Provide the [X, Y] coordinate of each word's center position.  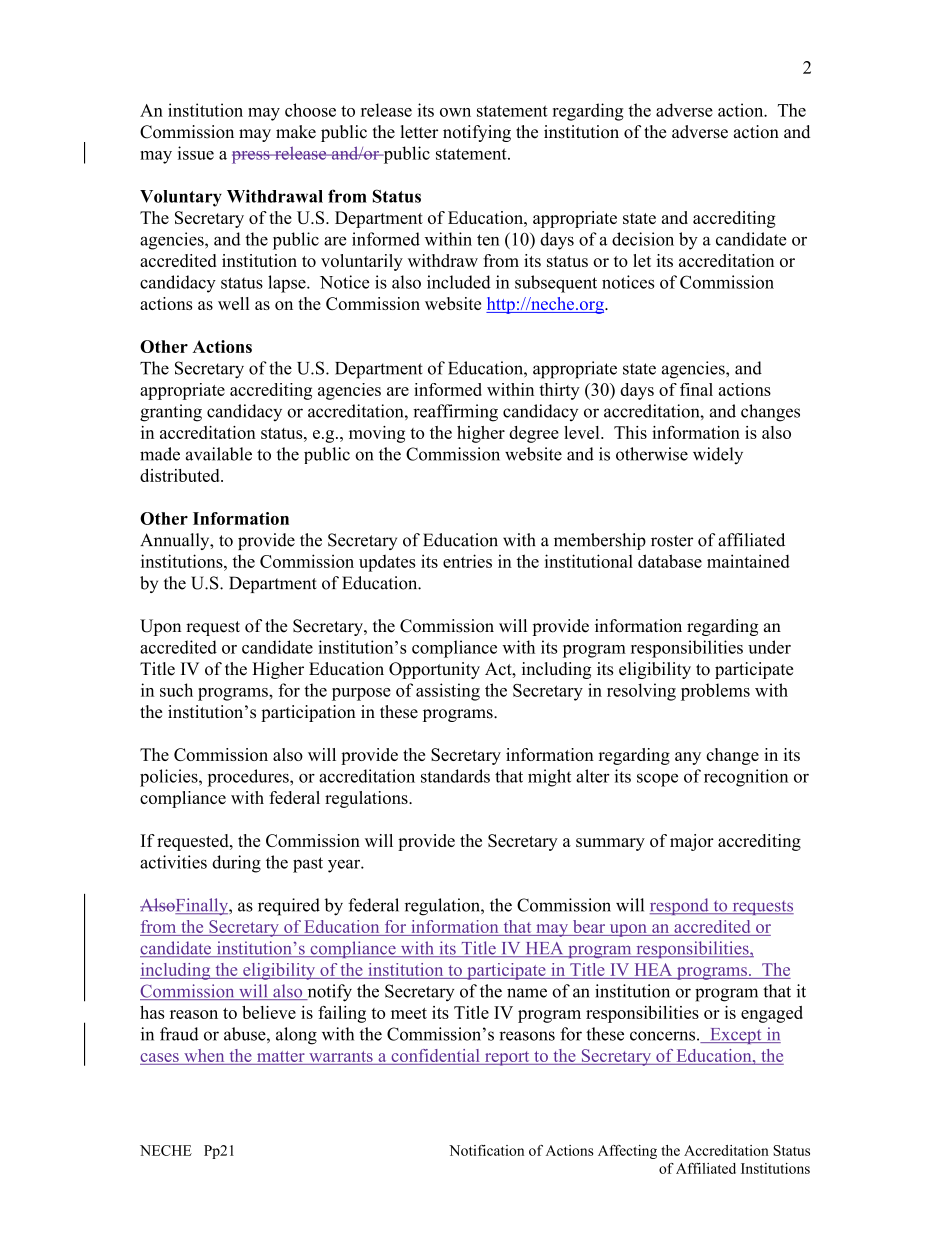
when [204, 1055]
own [455, 112]
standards [455, 776]
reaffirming [455, 413]
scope [657, 780]
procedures [249, 778]
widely [718, 455]
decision [643, 239]
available [219, 454]
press [252, 157]
